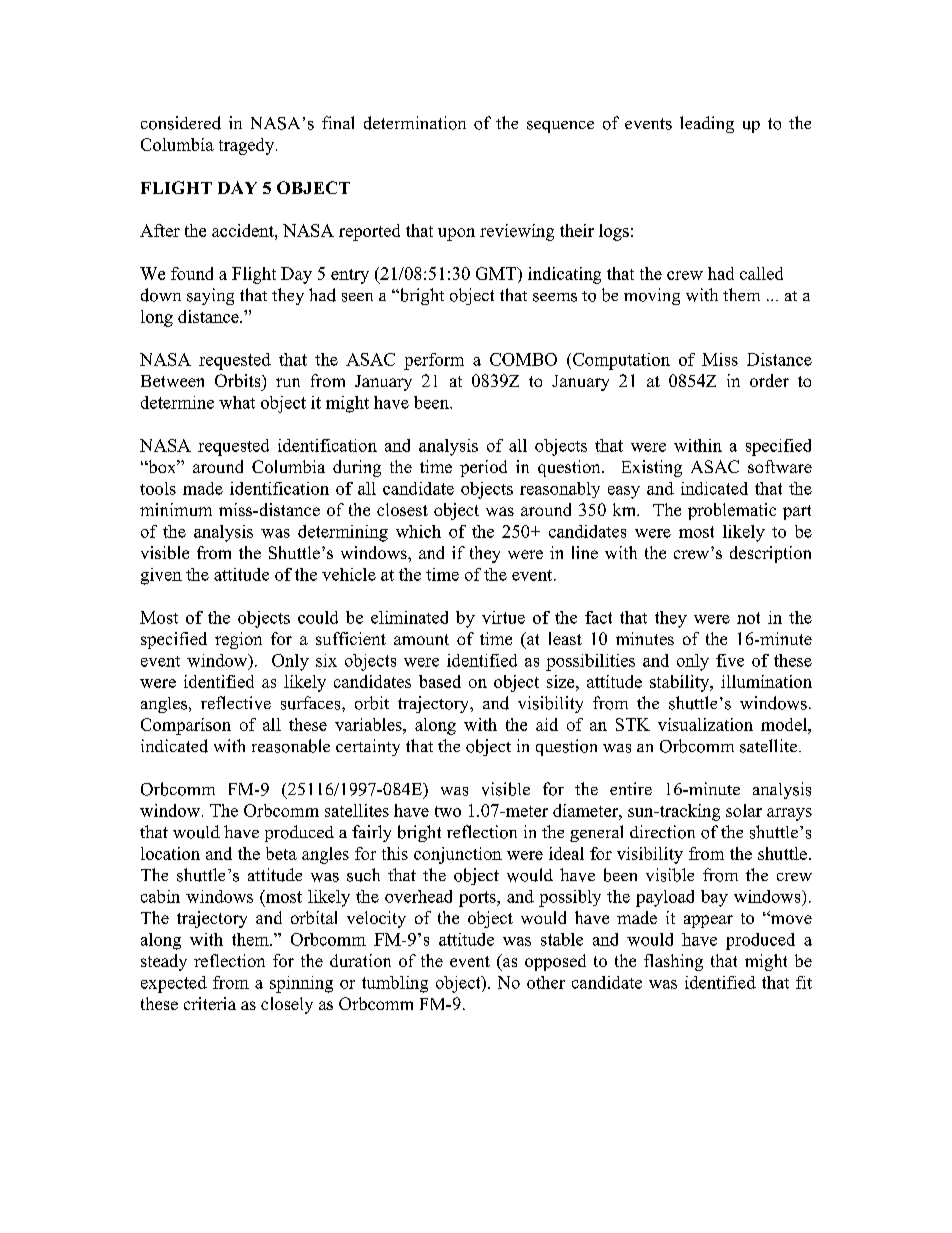 Image resolution: width=952 pixels, height=1233 pixels. I want to click on run, so click(288, 382).
